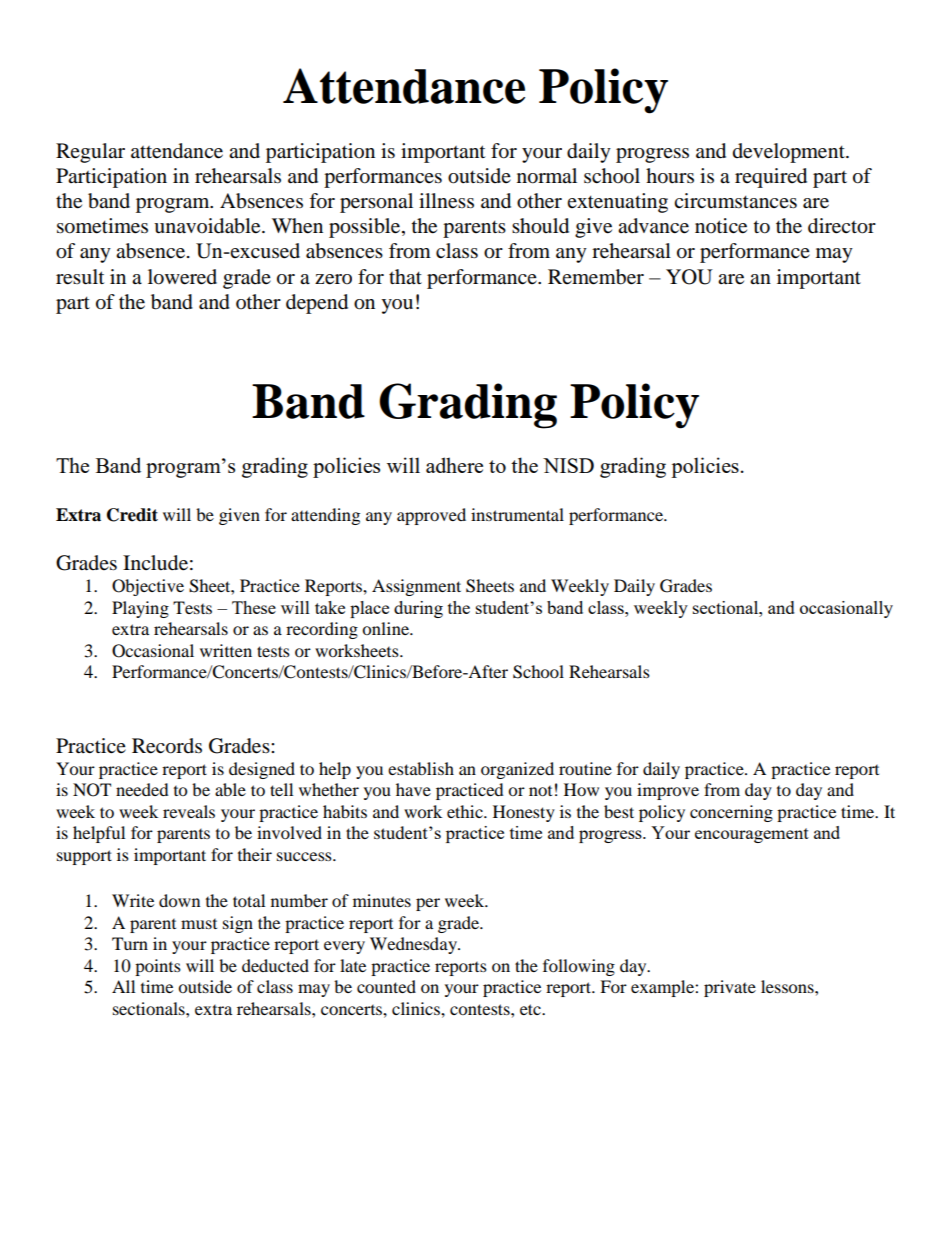 Image resolution: width=952 pixels, height=1233 pixels. I want to click on needed, so click(142, 789).
